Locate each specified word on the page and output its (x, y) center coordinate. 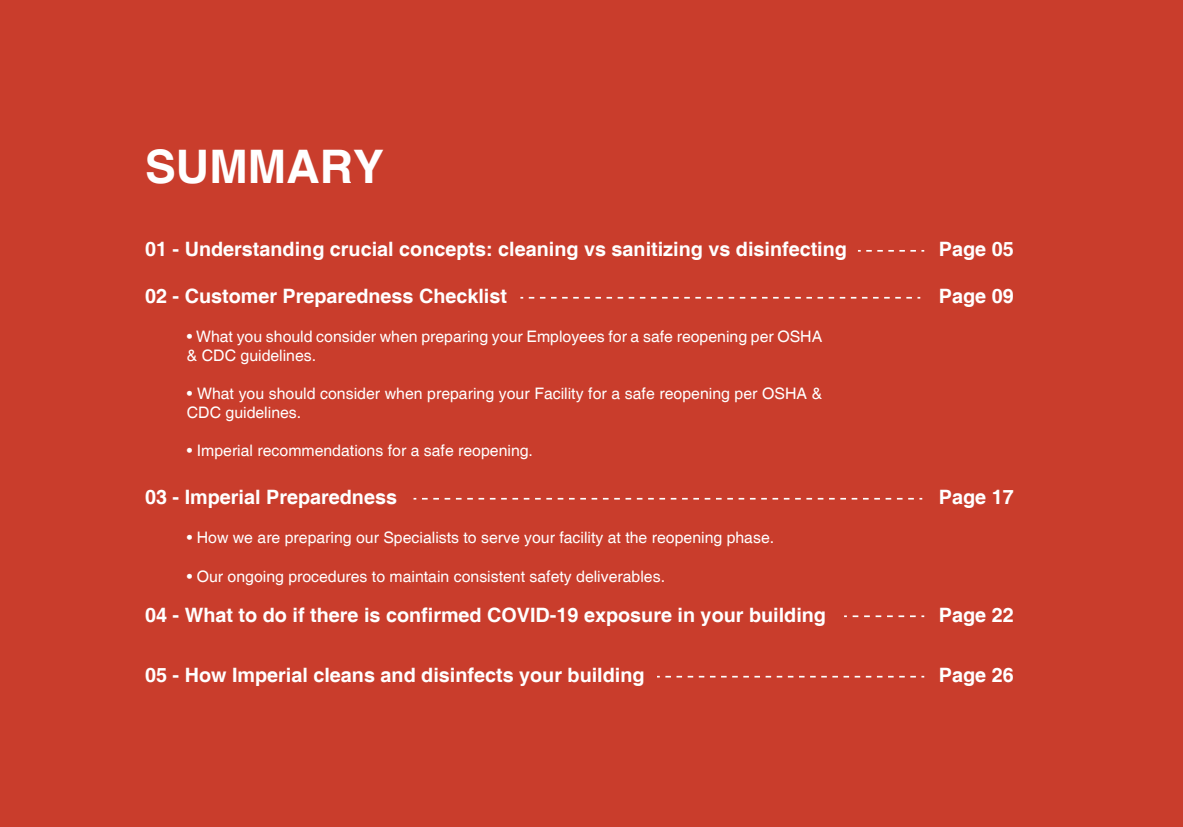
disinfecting (791, 250)
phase (749, 539)
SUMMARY (265, 166)
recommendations (320, 450)
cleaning (538, 251)
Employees (565, 337)
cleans (344, 675)
